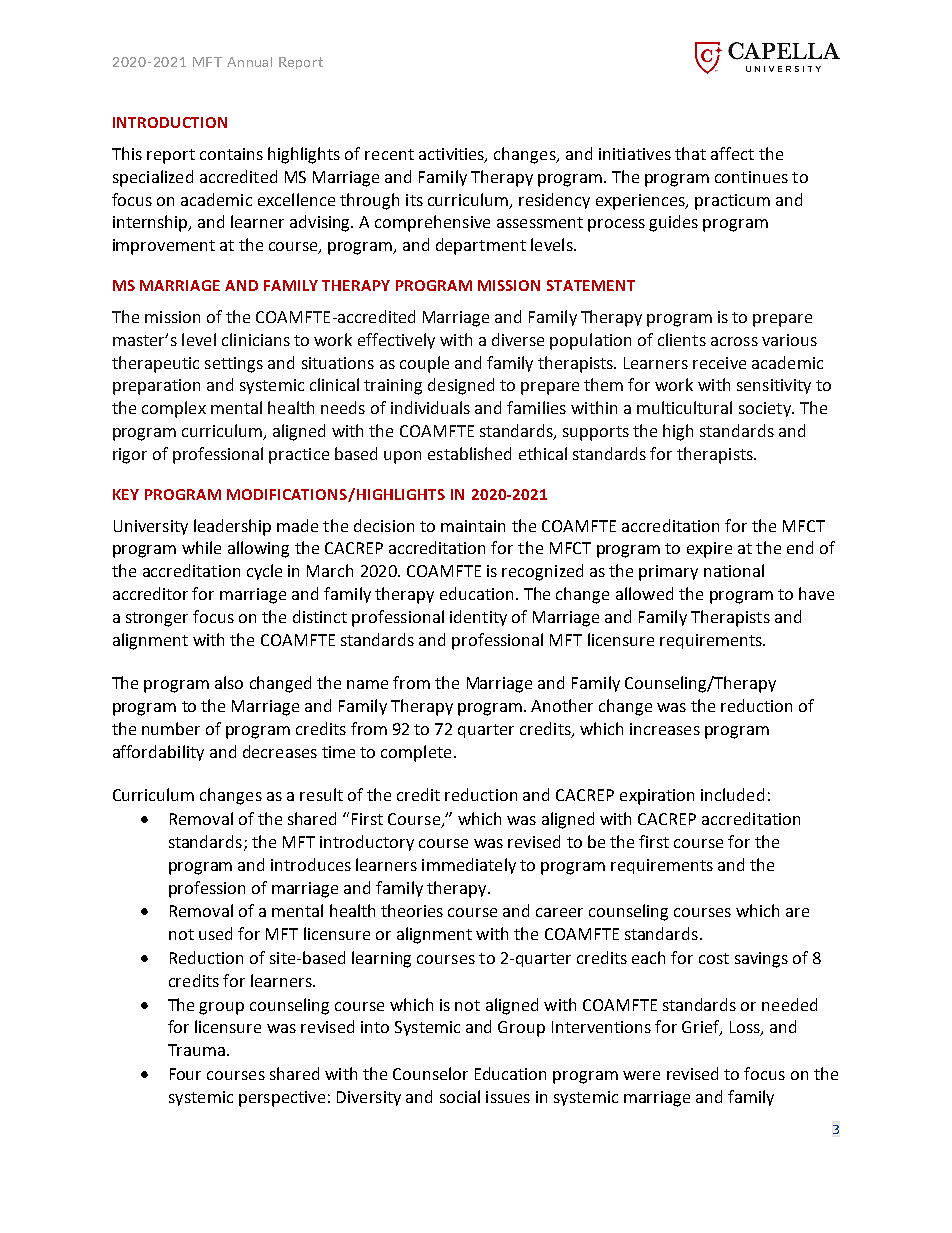 Image resolution: width=952 pixels, height=1233 pixels. What do you see at coordinates (416, 753) in the screenshot?
I see `complete` at bounding box center [416, 753].
